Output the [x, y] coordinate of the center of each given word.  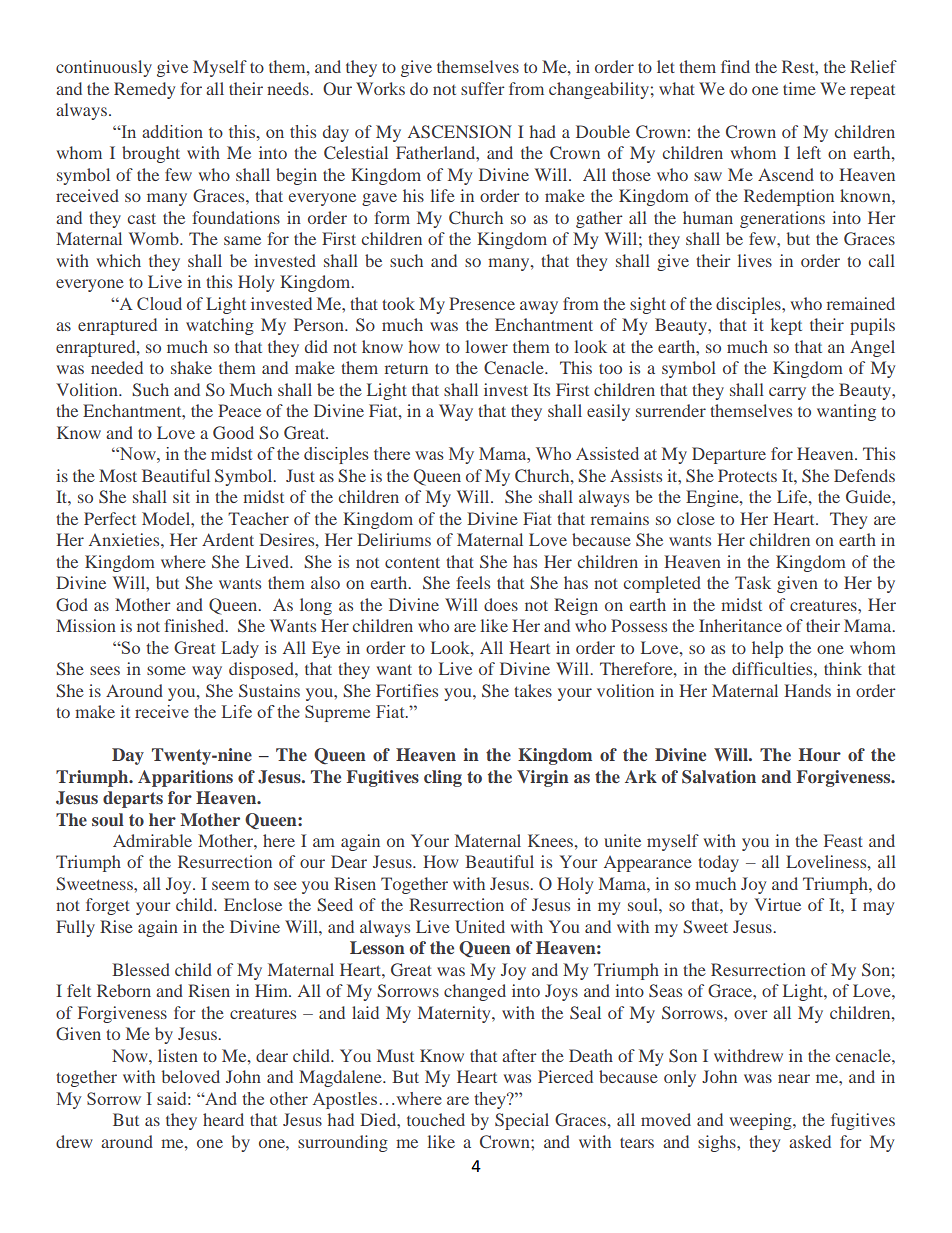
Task [753, 582]
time [799, 88]
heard [223, 1119]
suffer [483, 88]
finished [195, 625]
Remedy [144, 90]
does [501, 604]
